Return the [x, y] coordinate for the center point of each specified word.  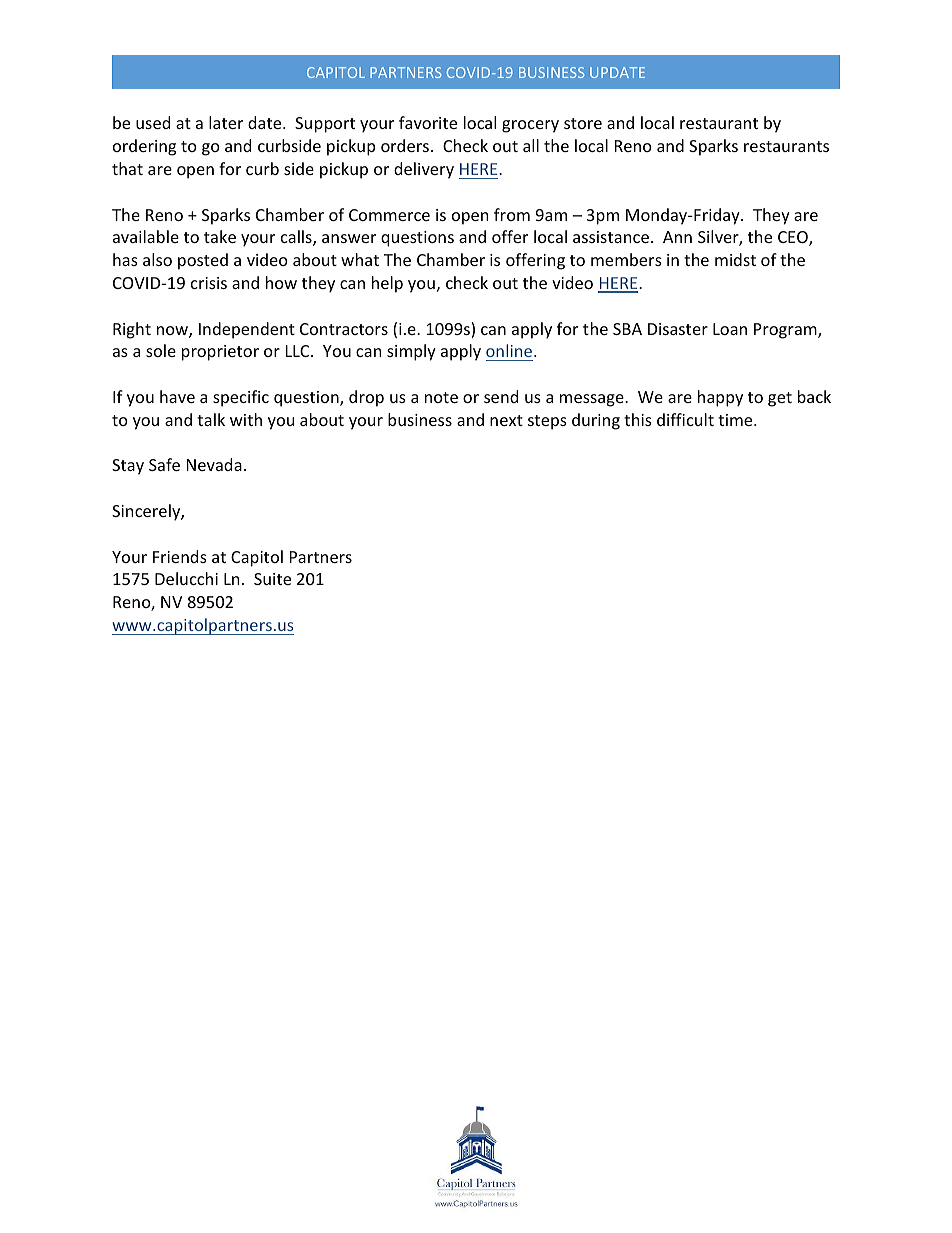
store [583, 123]
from [512, 214]
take [220, 236]
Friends [180, 556]
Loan [730, 329]
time [736, 420]
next [506, 420]
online [510, 352]
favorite [428, 122]
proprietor [220, 353]
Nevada [214, 464]
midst [735, 259]
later [226, 122]
